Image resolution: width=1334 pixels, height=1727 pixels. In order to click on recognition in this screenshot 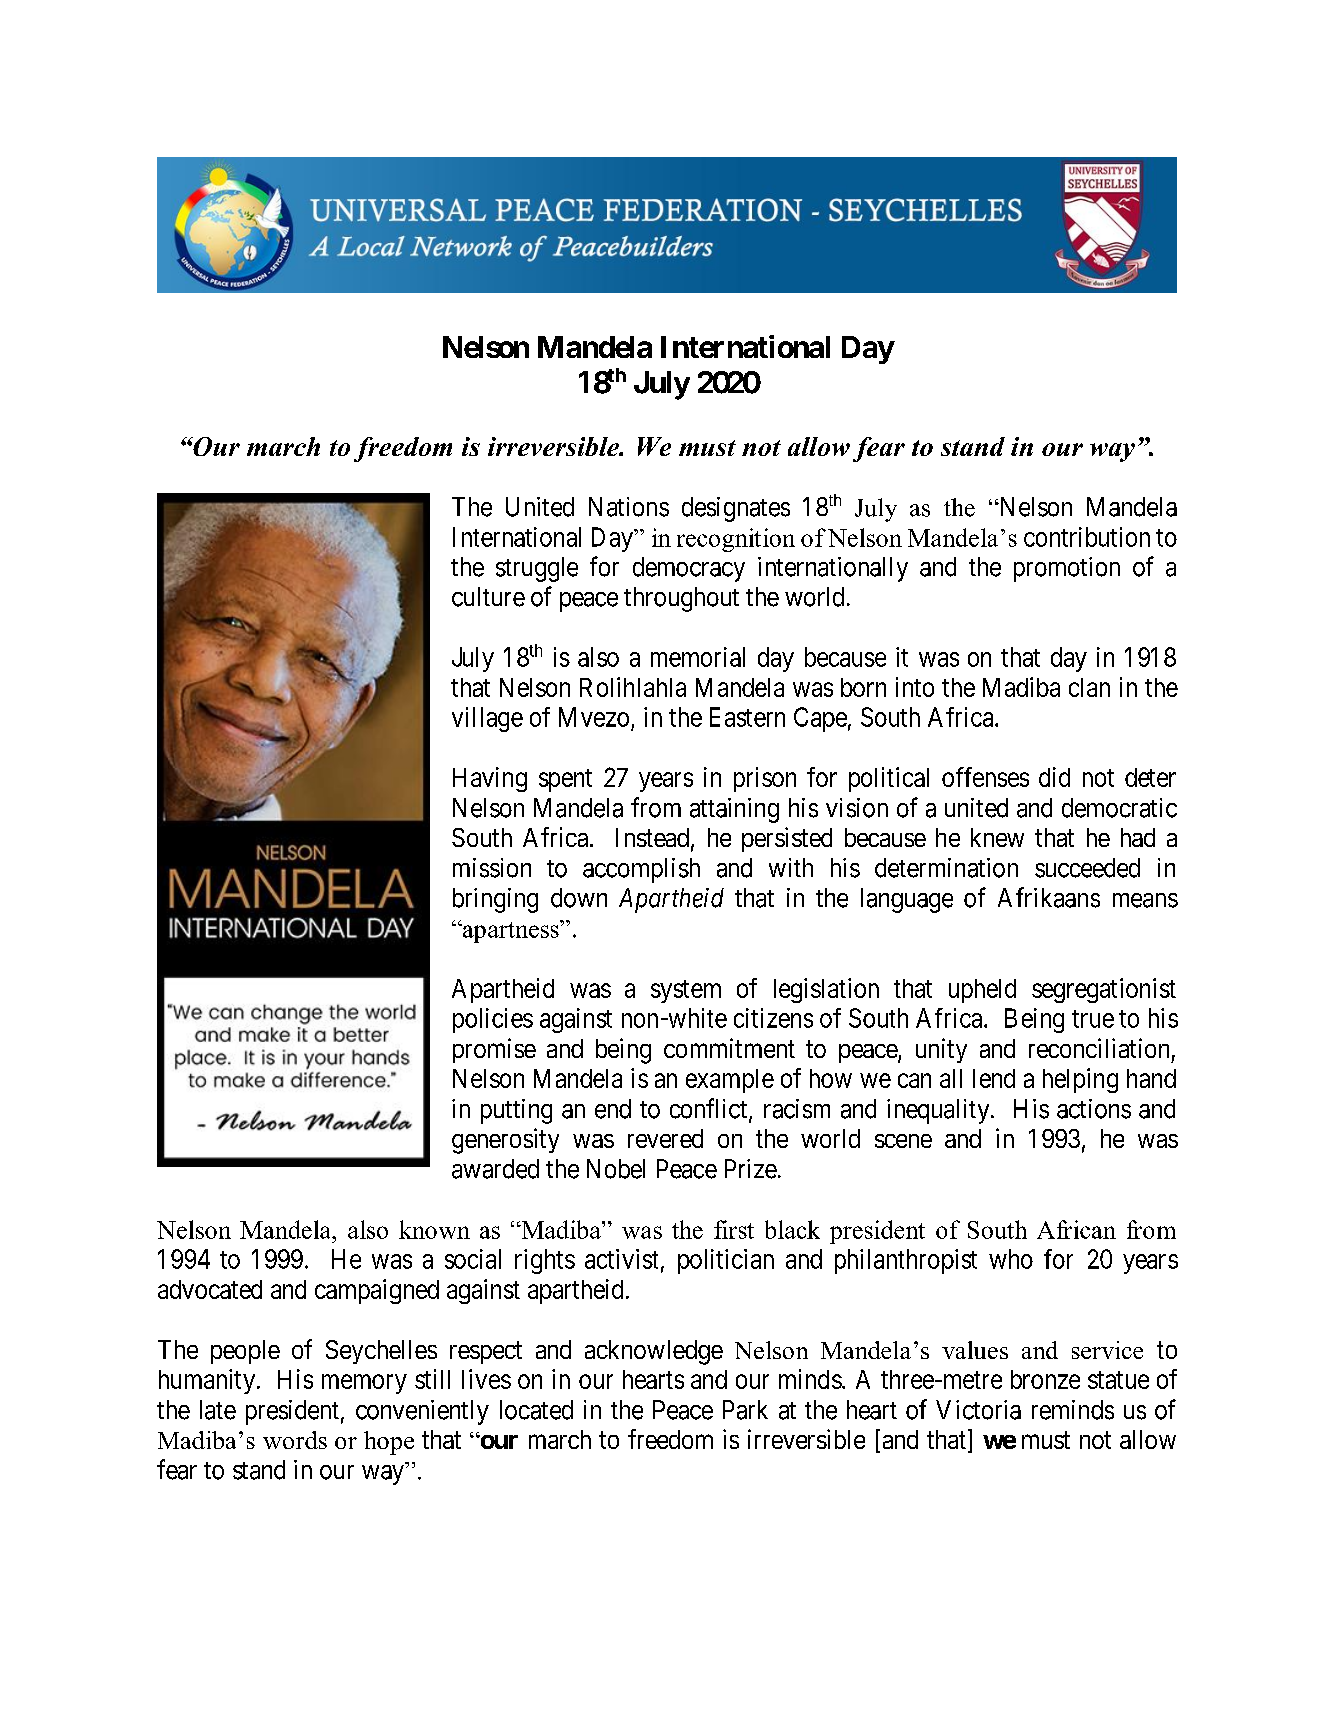, I will do `click(736, 540)`.
